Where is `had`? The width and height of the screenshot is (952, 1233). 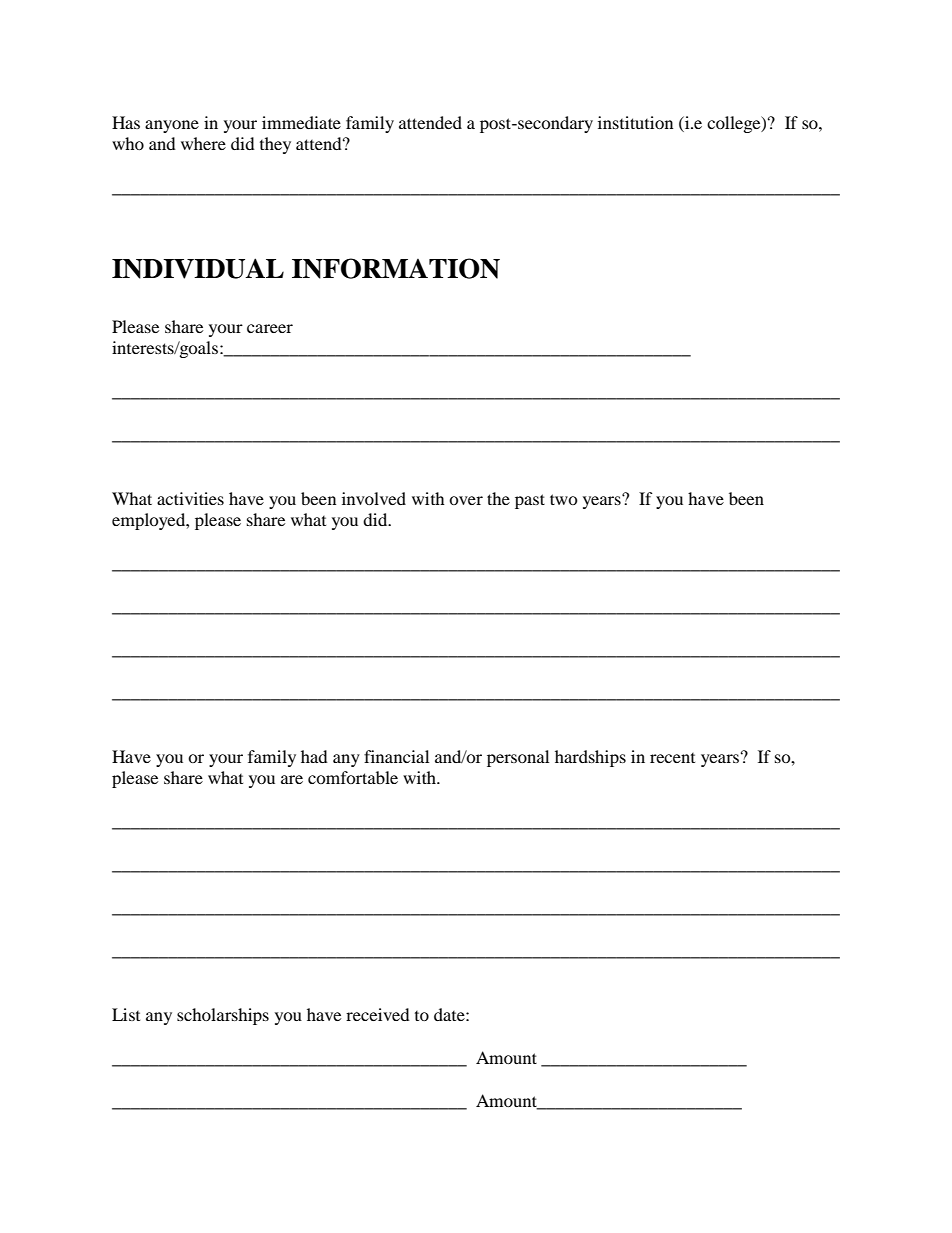
had is located at coordinates (314, 756).
